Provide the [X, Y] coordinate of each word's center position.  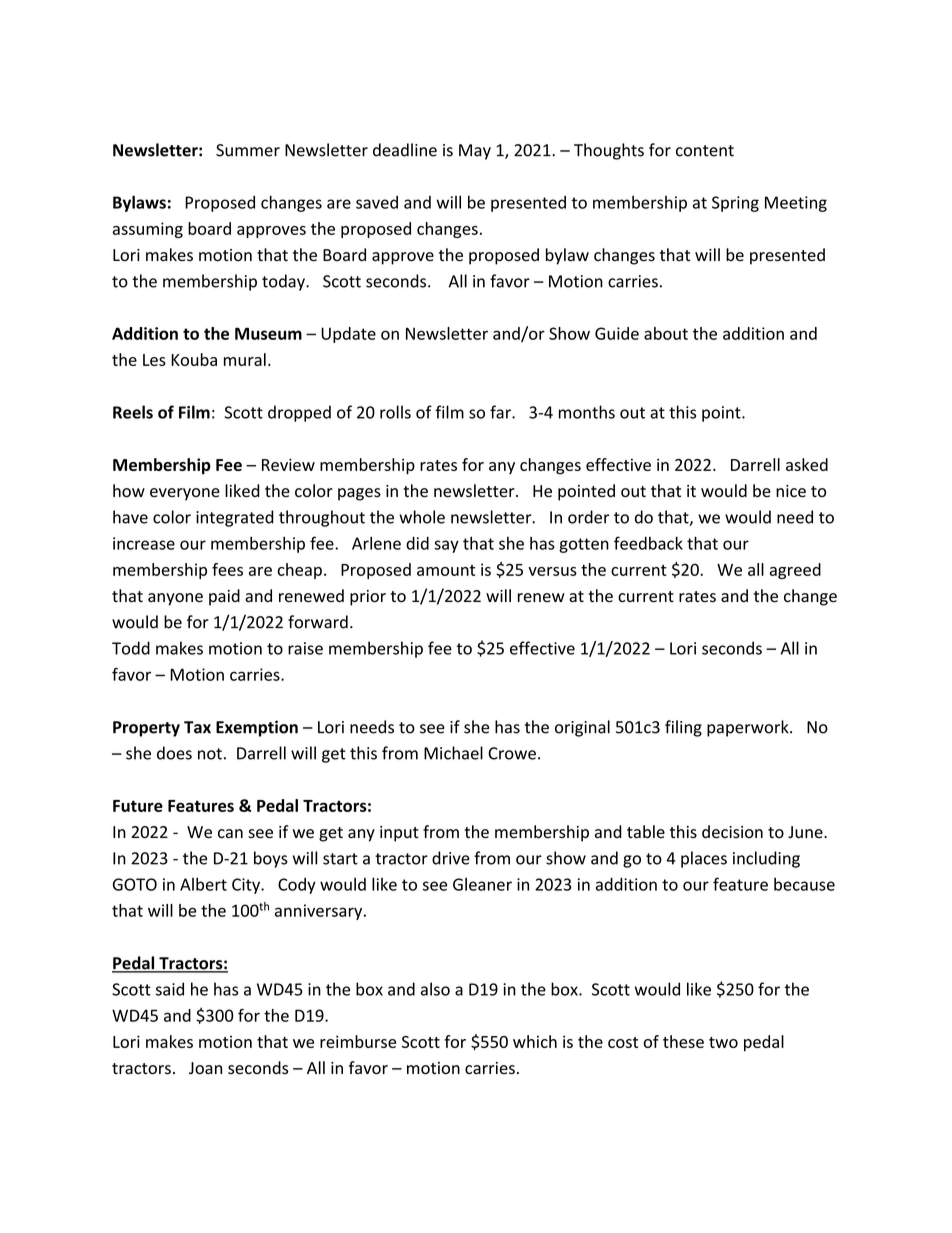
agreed [795, 571]
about [666, 333]
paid [224, 597]
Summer [248, 150]
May [475, 152]
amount [446, 570]
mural [245, 359]
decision [732, 832]
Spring [735, 204]
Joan [205, 1068]
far [501, 412]
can [230, 834]
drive [451, 858]
